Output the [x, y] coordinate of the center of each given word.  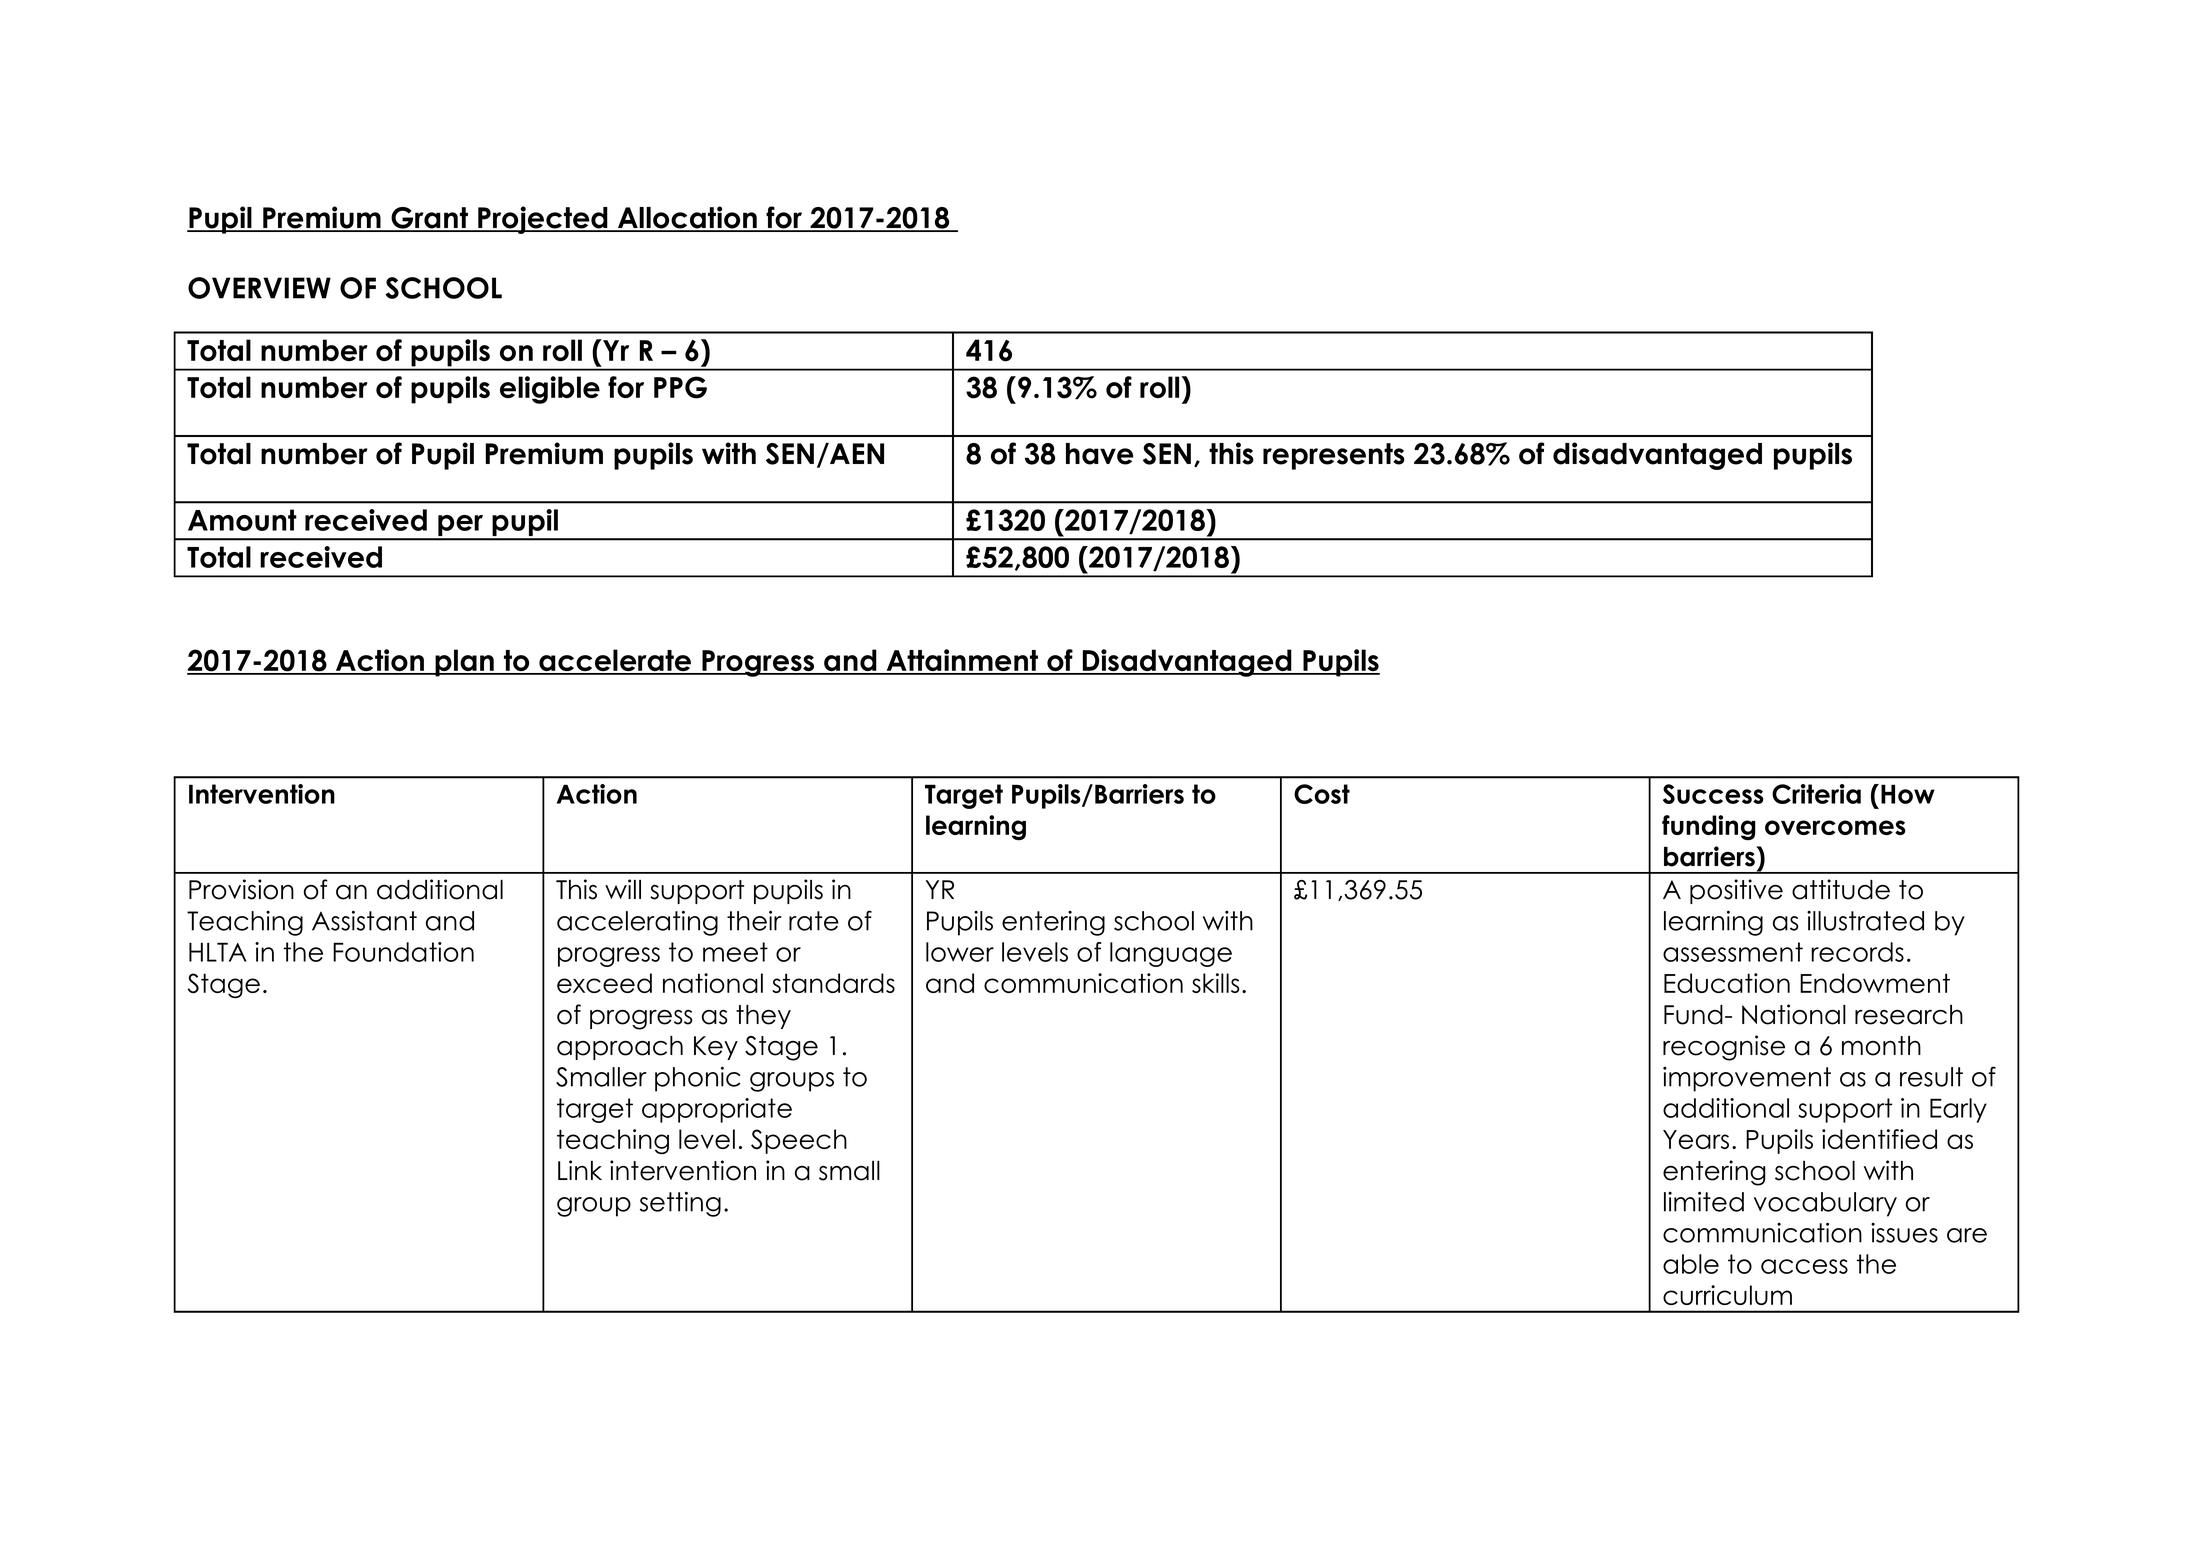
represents [1334, 456]
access [1804, 1266]
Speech [799, 1141]
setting [680, 1204]
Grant [429, 219]
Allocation [687, 218]
